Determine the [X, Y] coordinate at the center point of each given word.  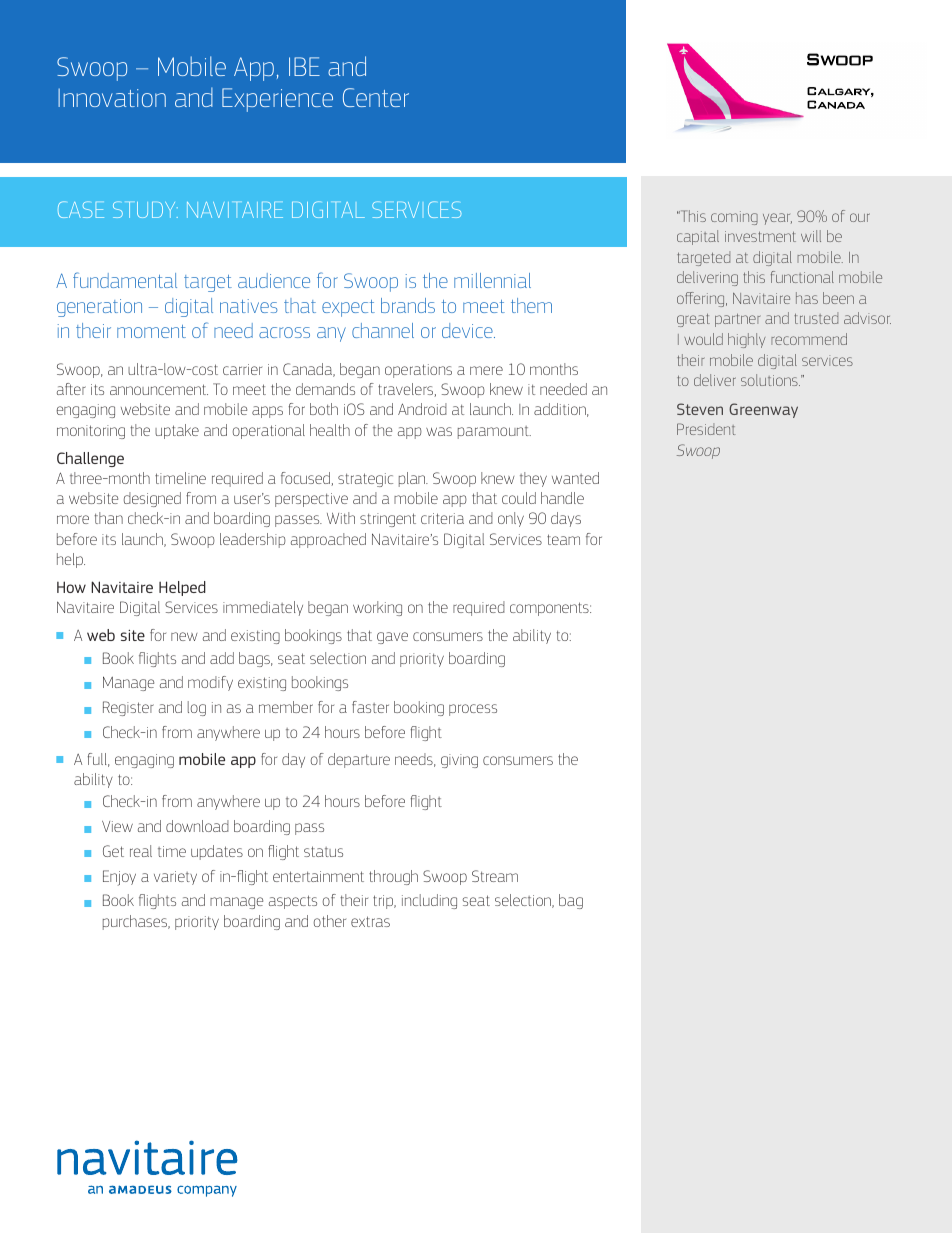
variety [175, 878]
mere [486, 370]
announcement [159, 389]
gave [392, 638]
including [429, 901]
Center [376, 97]
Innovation [112, 97]
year [777, 219]
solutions [770, 380]
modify [210, 683]
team [563, 539]
